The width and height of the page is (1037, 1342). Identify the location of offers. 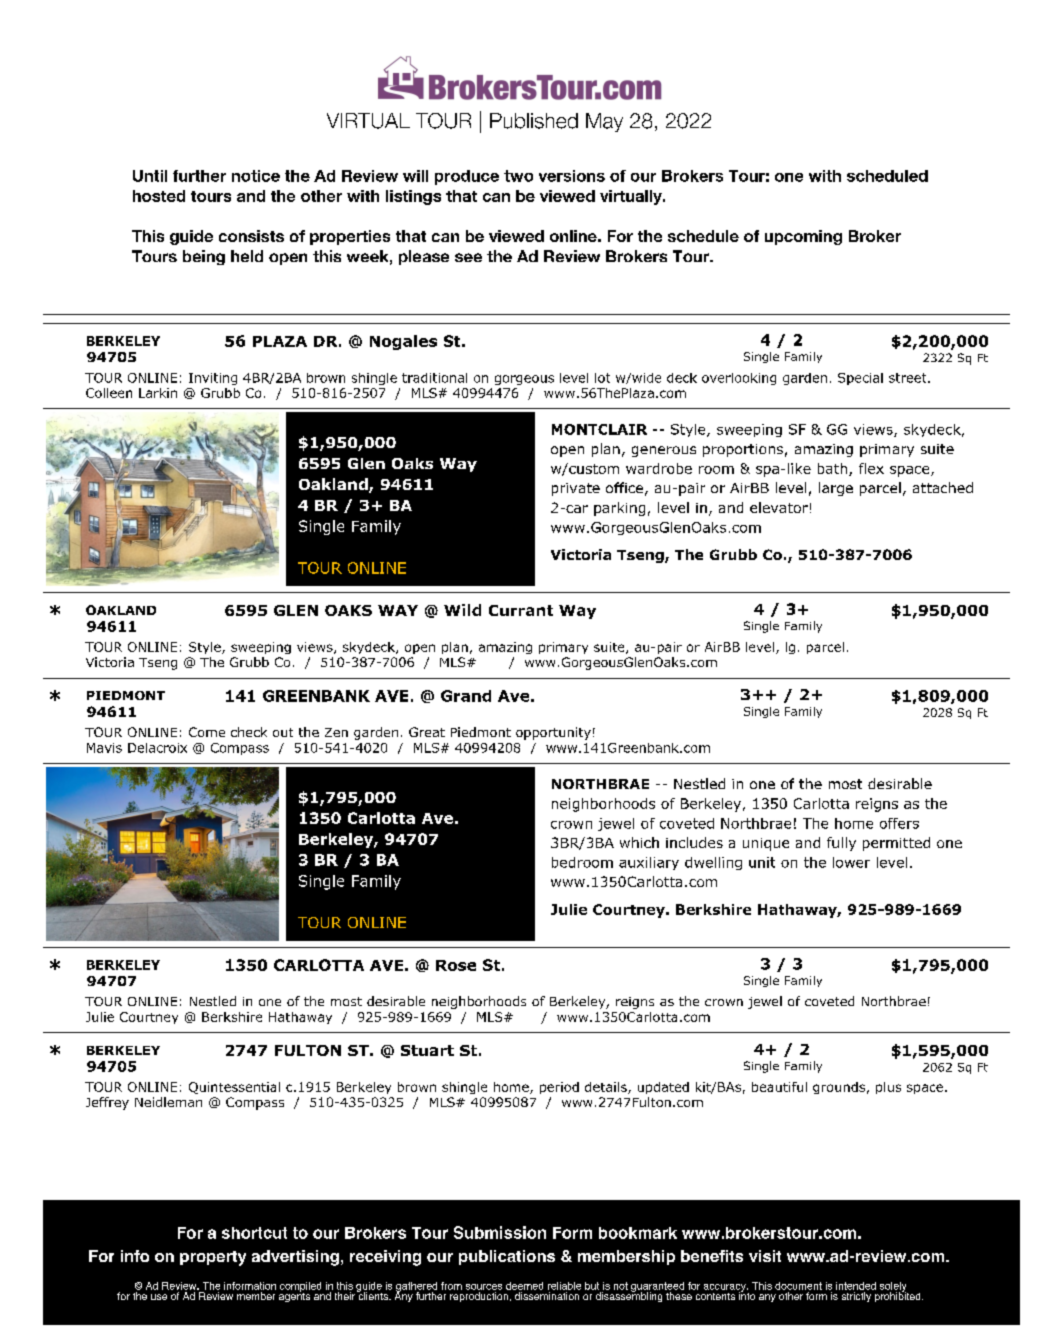
(899, 823).
